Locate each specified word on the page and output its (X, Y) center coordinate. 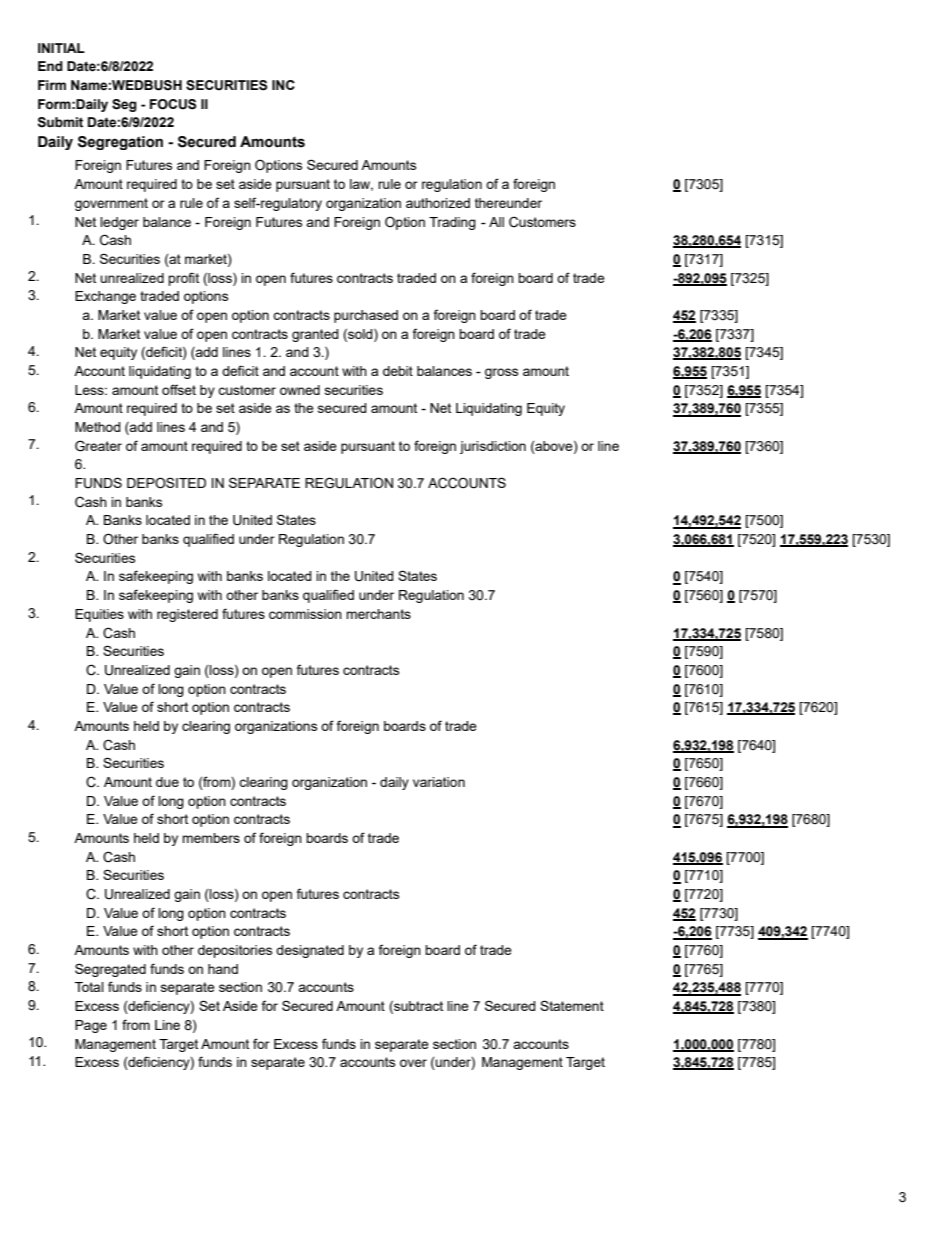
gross (501, 373)
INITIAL (61, 48)
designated (310, 951)
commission (305, 614)
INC (283, 85)
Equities (99, 615)
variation (439, 782)
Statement (572, 1005)
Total (89, 987)
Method (98, 427)
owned (300, 390)
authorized (438, 203)
